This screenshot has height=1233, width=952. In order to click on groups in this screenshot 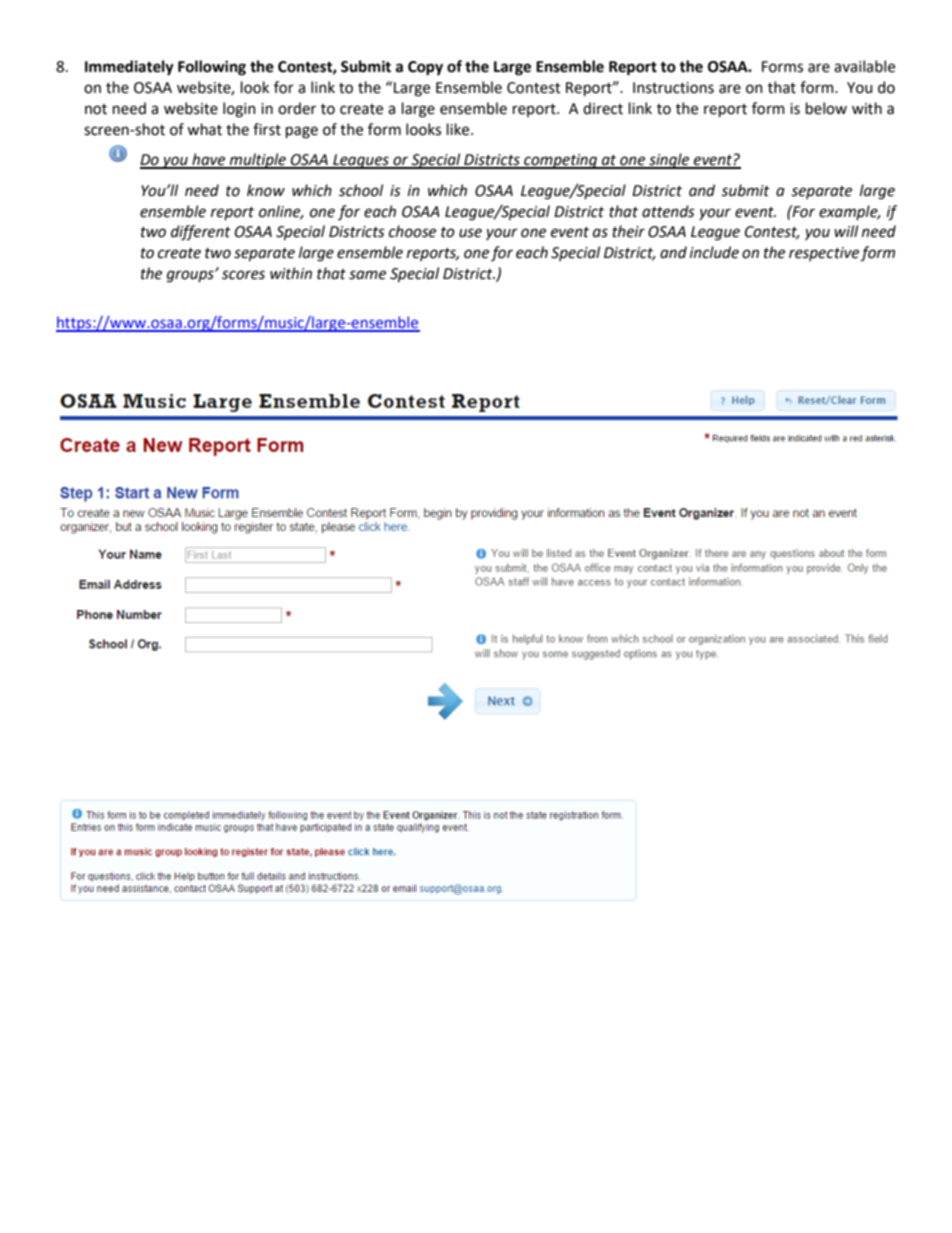, I will do `click(191, 276)`.
